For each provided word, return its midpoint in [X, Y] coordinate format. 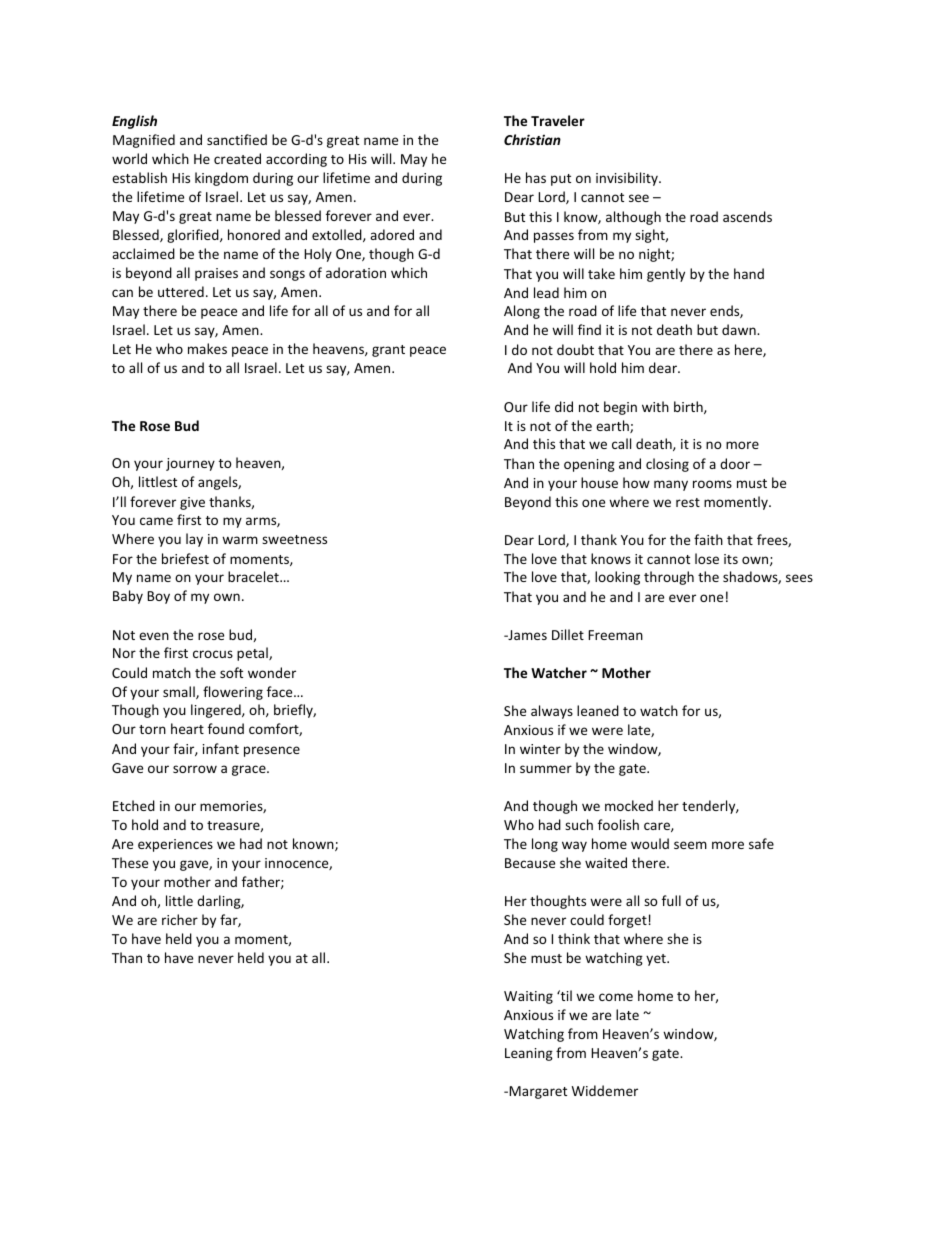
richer [180, 919]
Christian [532, 139]
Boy [158, 597]
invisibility [628, 179]
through [669, 578]
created [237, 158]
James [526, 635]
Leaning [529, 1054]
